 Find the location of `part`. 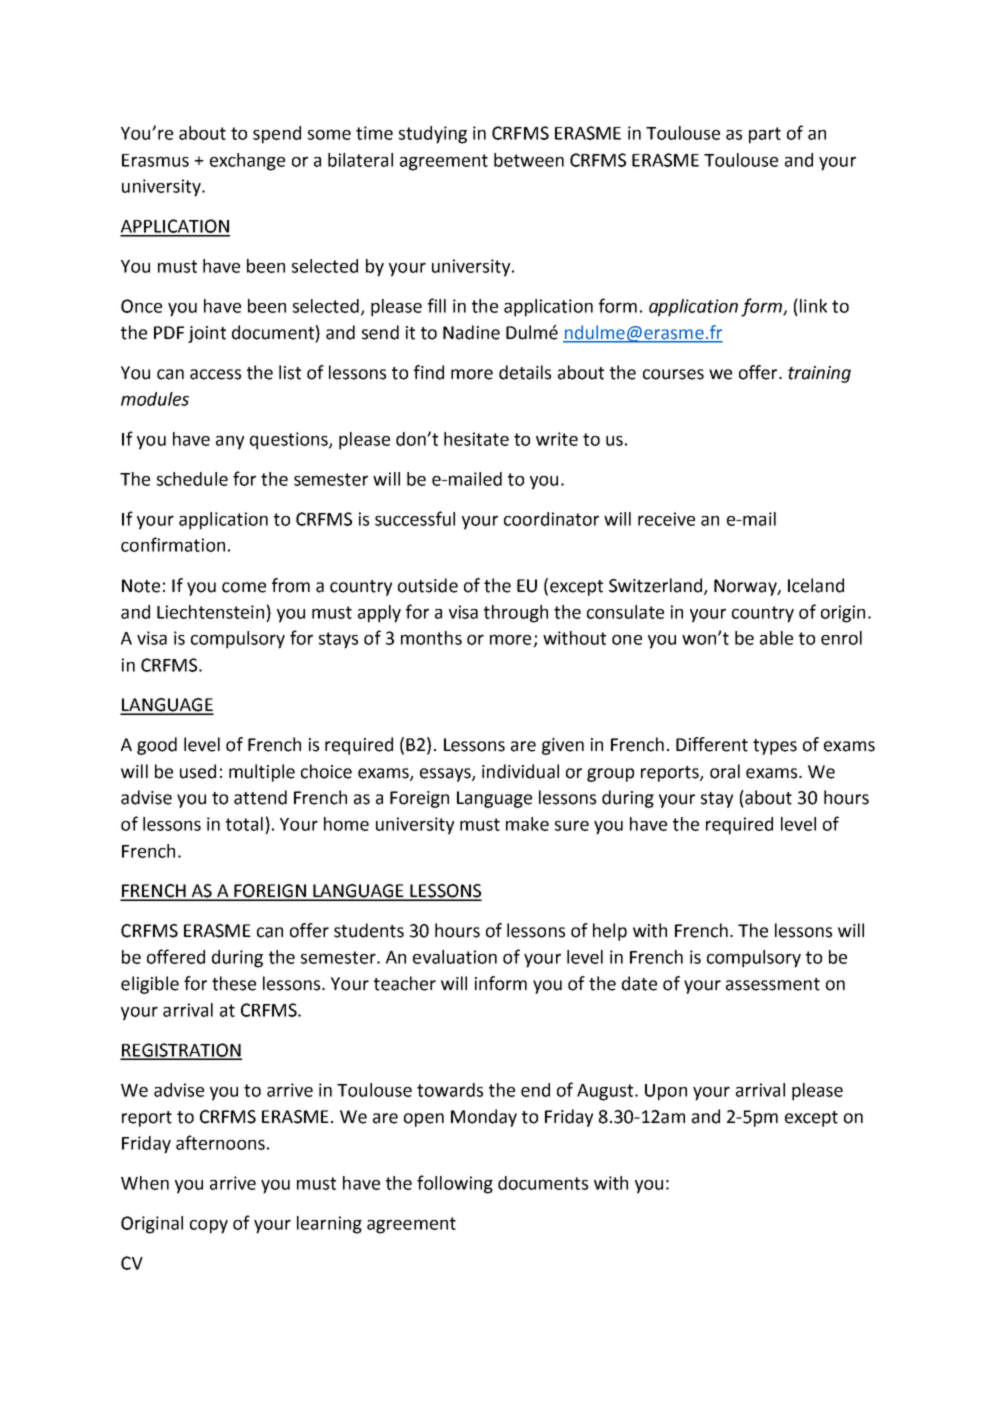

part is located at coordinates (765, 135).
